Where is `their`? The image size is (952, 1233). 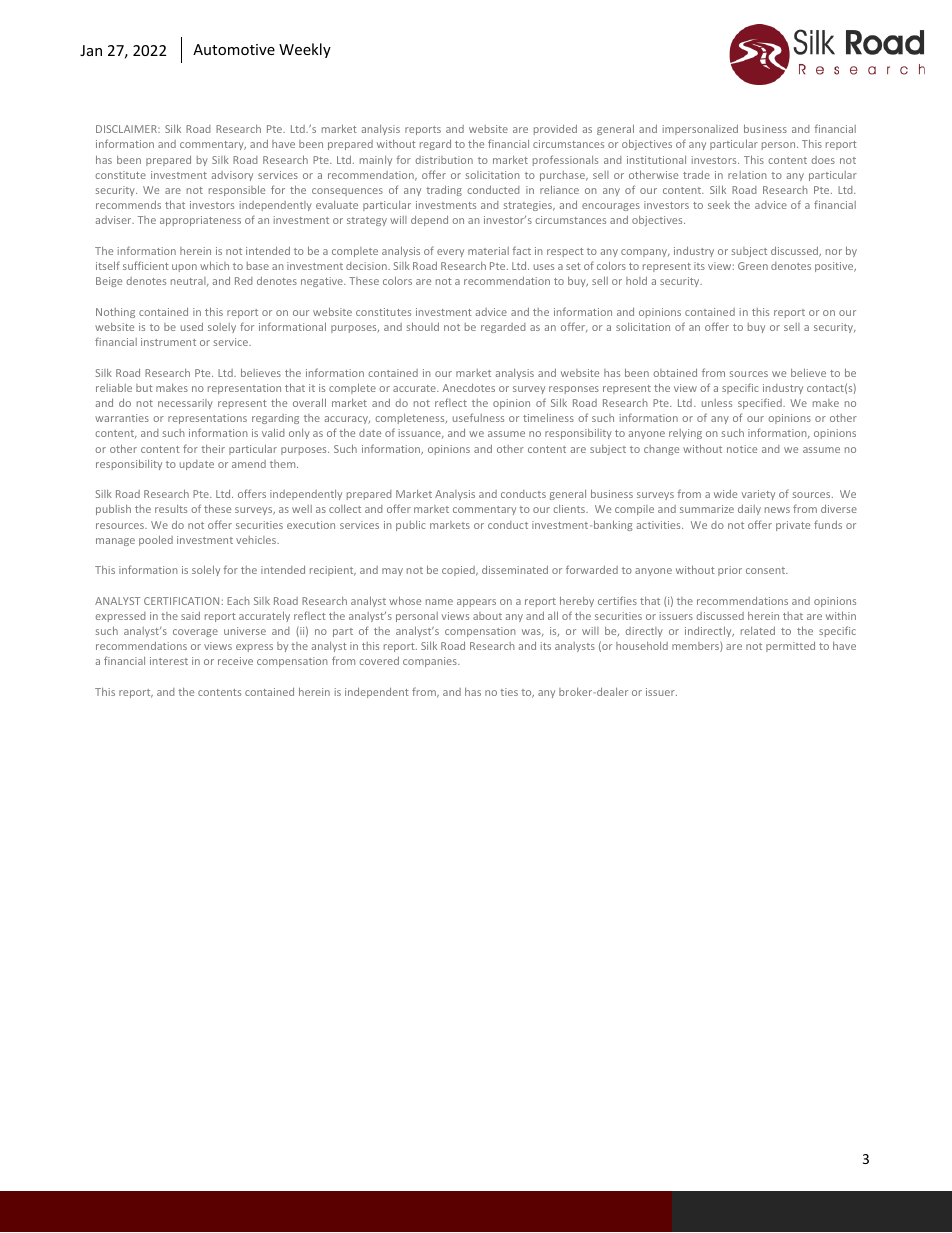
their is located at coordinates (213, 449).
